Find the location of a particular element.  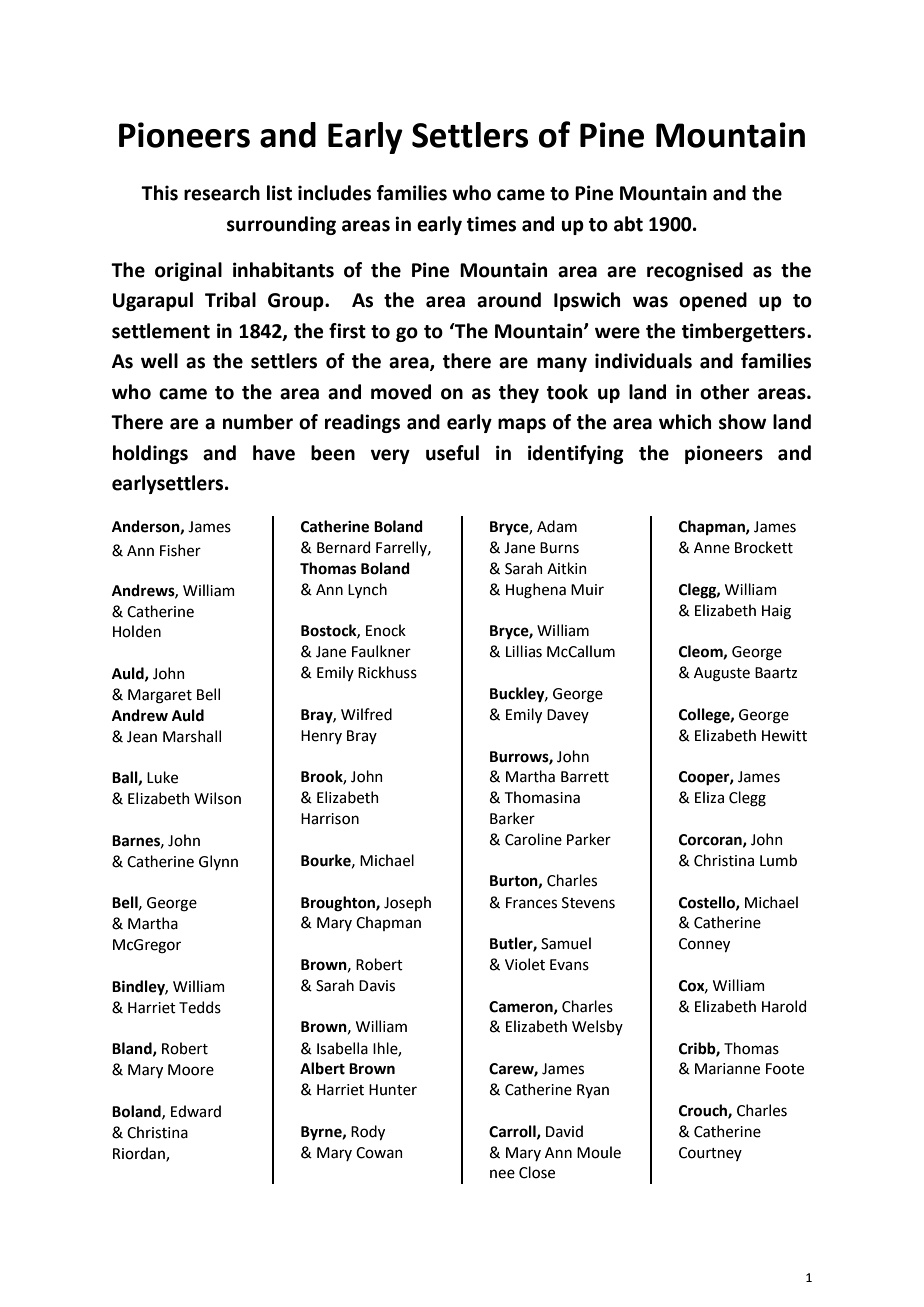

Courtney is located at coordinates (710, 1154).
